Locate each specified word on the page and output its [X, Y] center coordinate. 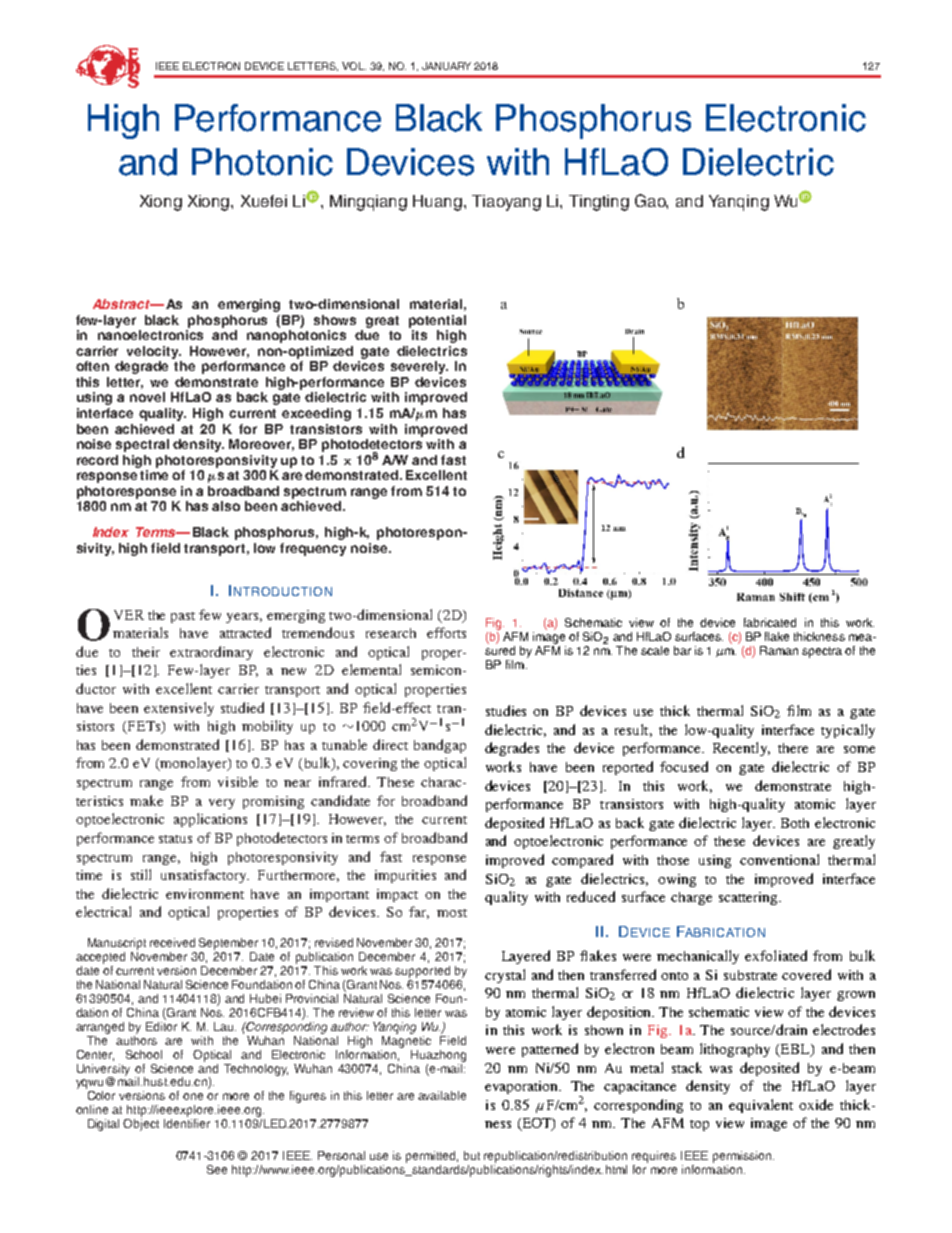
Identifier [187, 1123]
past [183, 617]
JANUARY [446, 66]
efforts [446, 632]
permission [743, 1157]
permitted [432, 1157]
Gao [651, 201]
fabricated [770, 622]
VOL [354, 66]
